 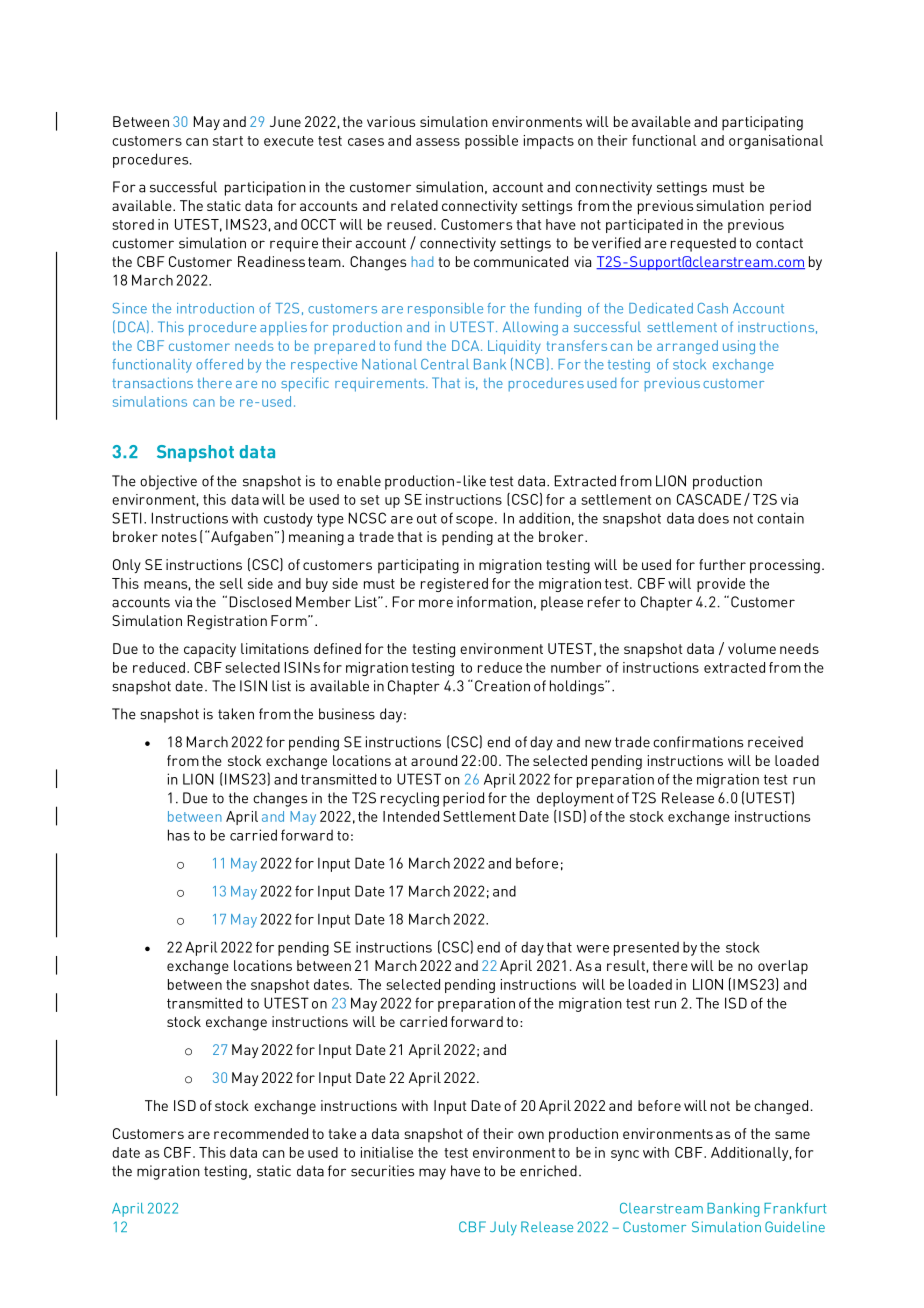 I want to click on has, so click(x=179, y=835).
